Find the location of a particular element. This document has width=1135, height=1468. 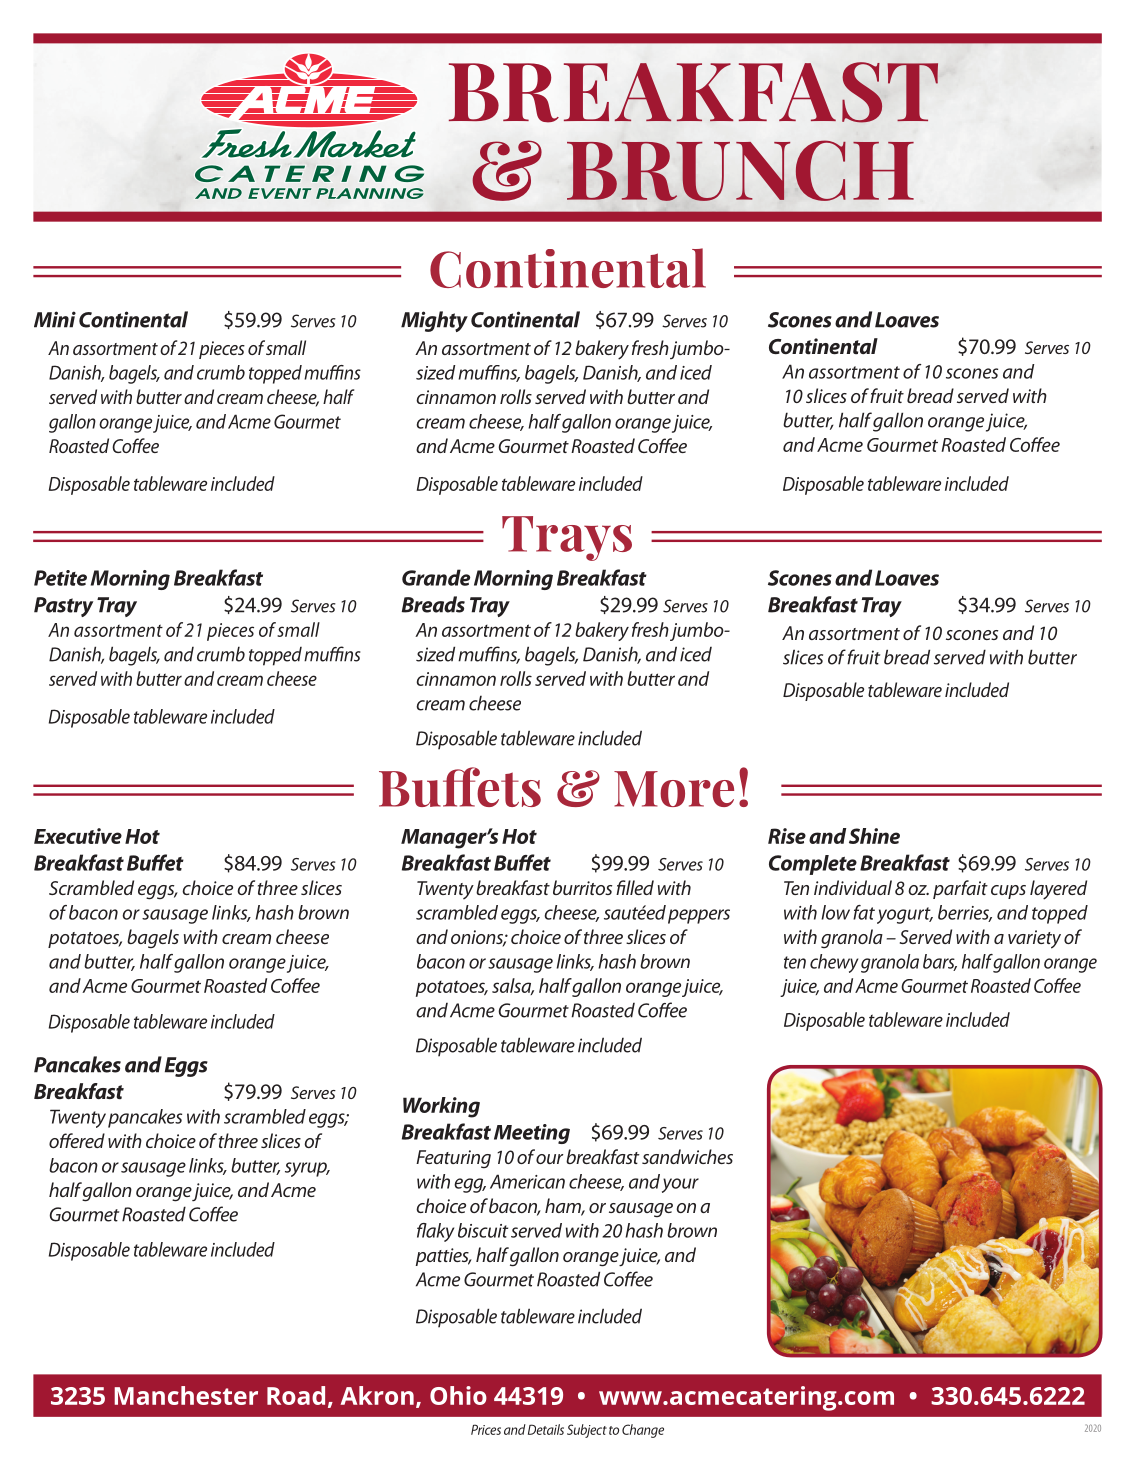

Manchester is located at coordinates (186, 1395).
